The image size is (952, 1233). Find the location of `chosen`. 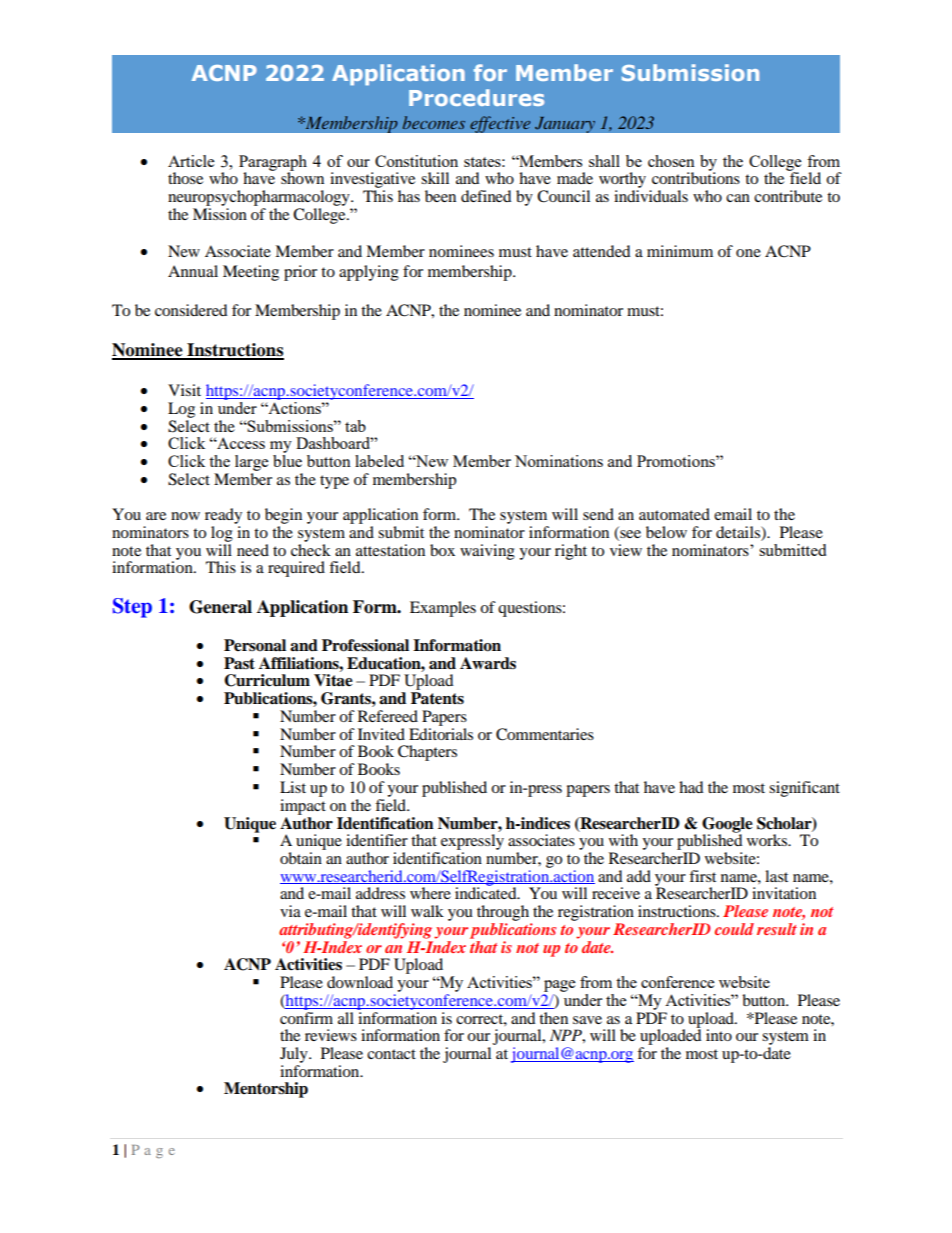

chosen is located at coordinates (671, 161).
